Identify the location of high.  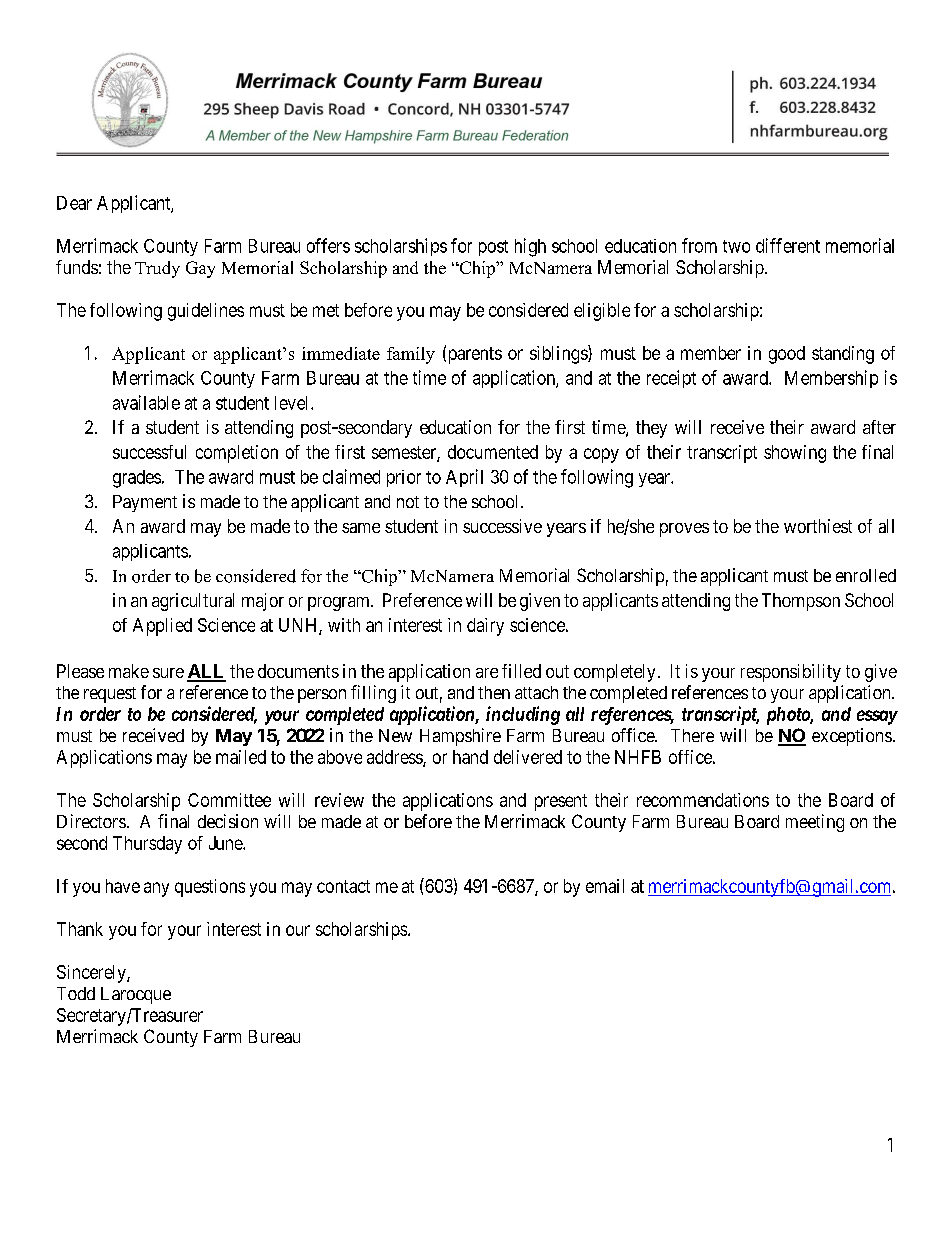
(530, 247).
